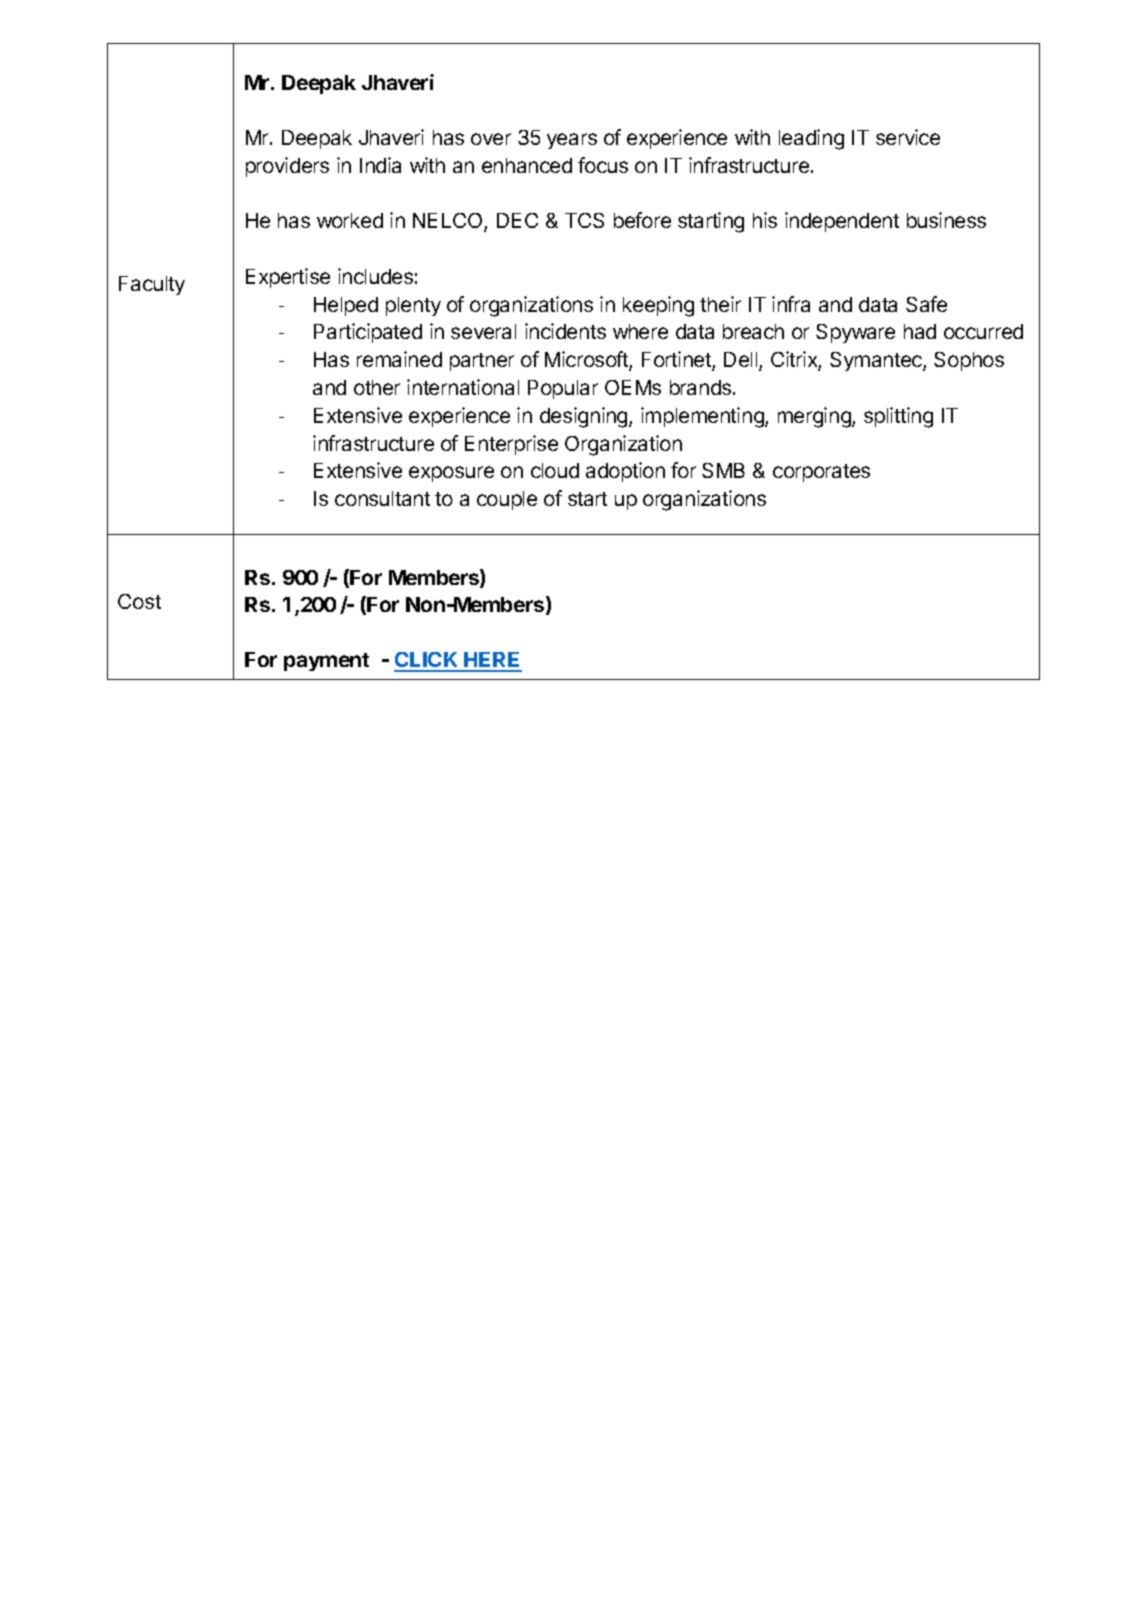 The image size is (1131, 1599). What do you see at coordinates (507, 500) in the image?
I see `couple` at bounding box center [507, 500].
